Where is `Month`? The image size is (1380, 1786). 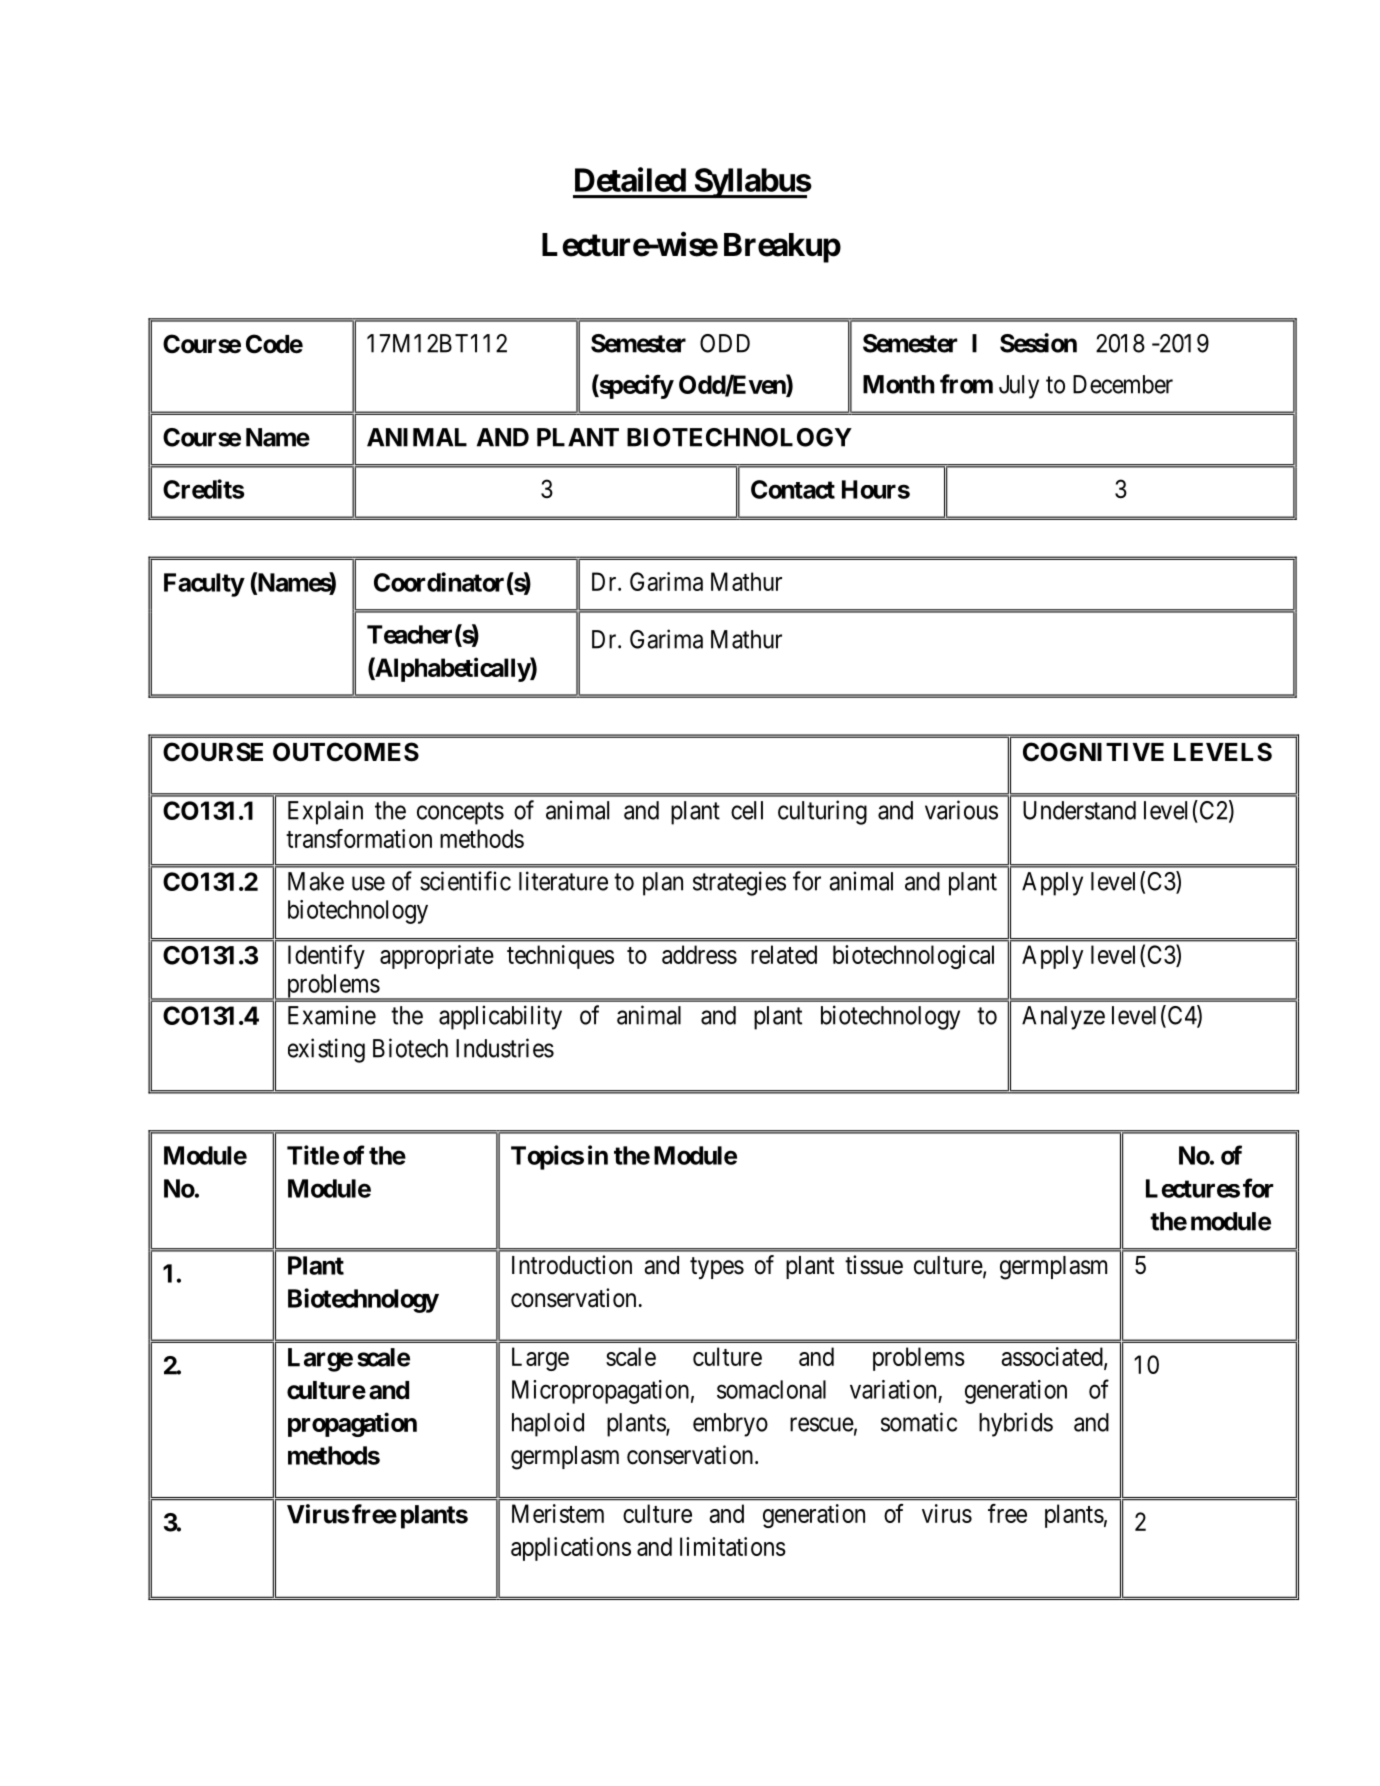
Month is located at coordinates (899, 384).
